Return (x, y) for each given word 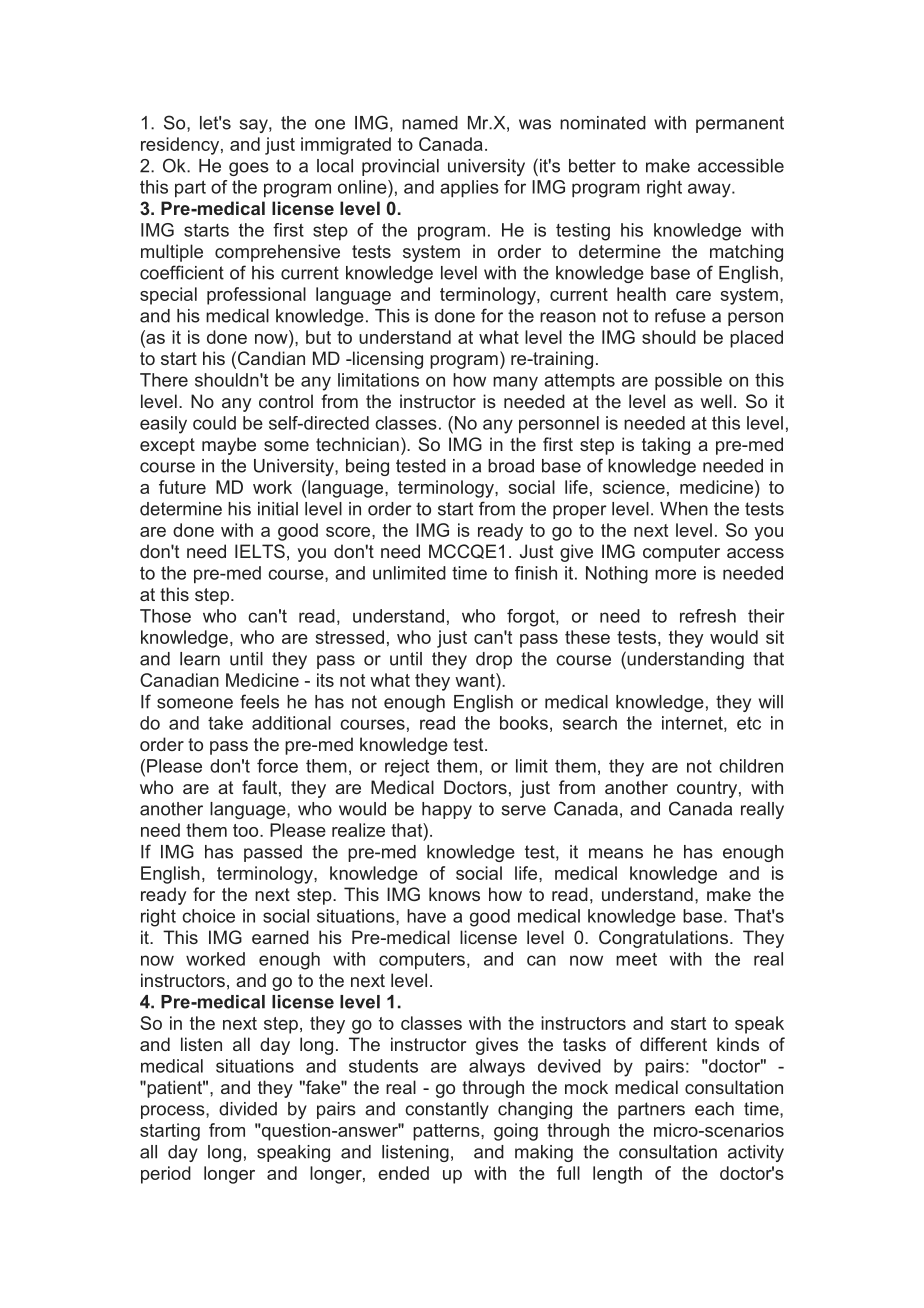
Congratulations (665, 939)
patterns (447, 1132)
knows (454, 894)
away (710, 190)
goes (249, 169)
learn (200, 659)
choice (208, 916)
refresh (708, 616)
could (214, 423)
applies (469, 188)
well (716, 401)
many (515, 383)
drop (494, 660)
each (714, 1109)
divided (248, 1109)
